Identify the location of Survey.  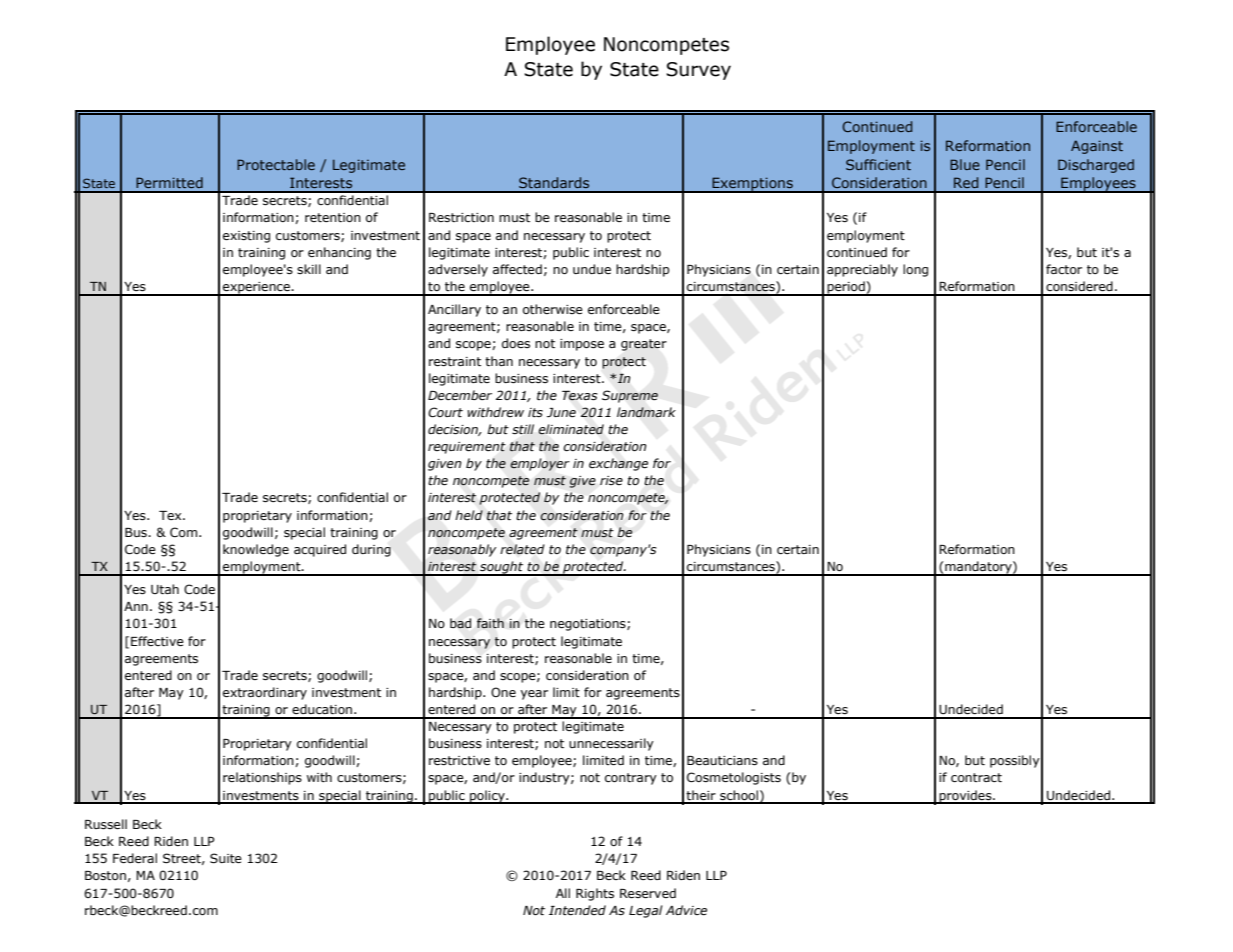
(698, 71).
